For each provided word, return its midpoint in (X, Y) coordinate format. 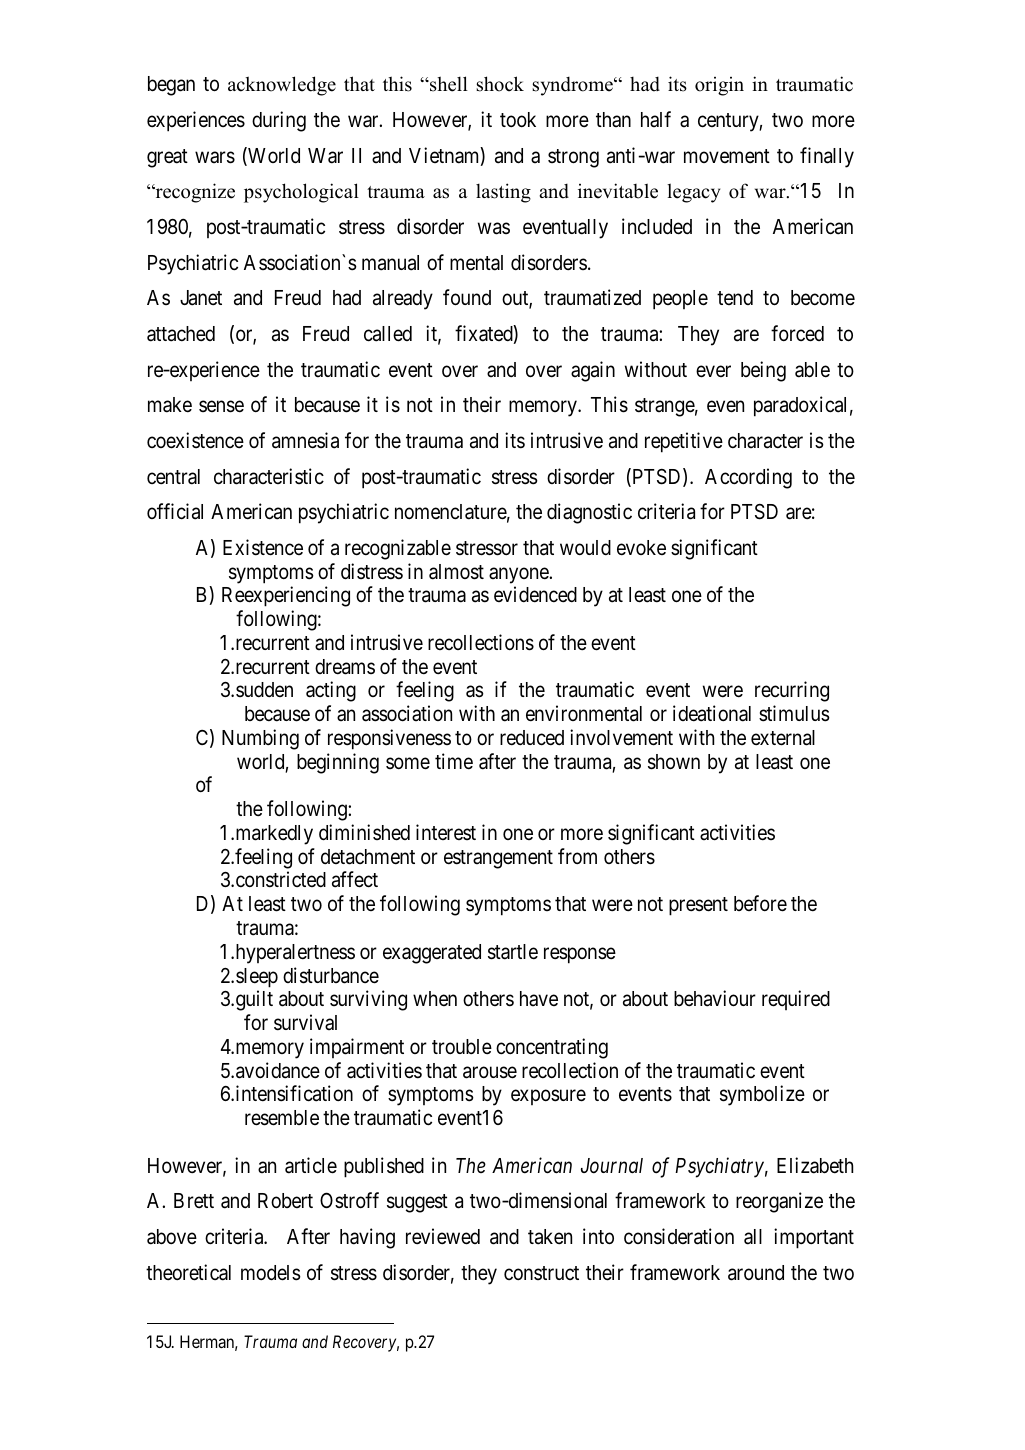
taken (550, 1237)
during (279, 121)
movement (727, 156)
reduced (532, 738)
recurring (792, 691)
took (518, 119)
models (271, 1273)
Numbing (260, 739)
